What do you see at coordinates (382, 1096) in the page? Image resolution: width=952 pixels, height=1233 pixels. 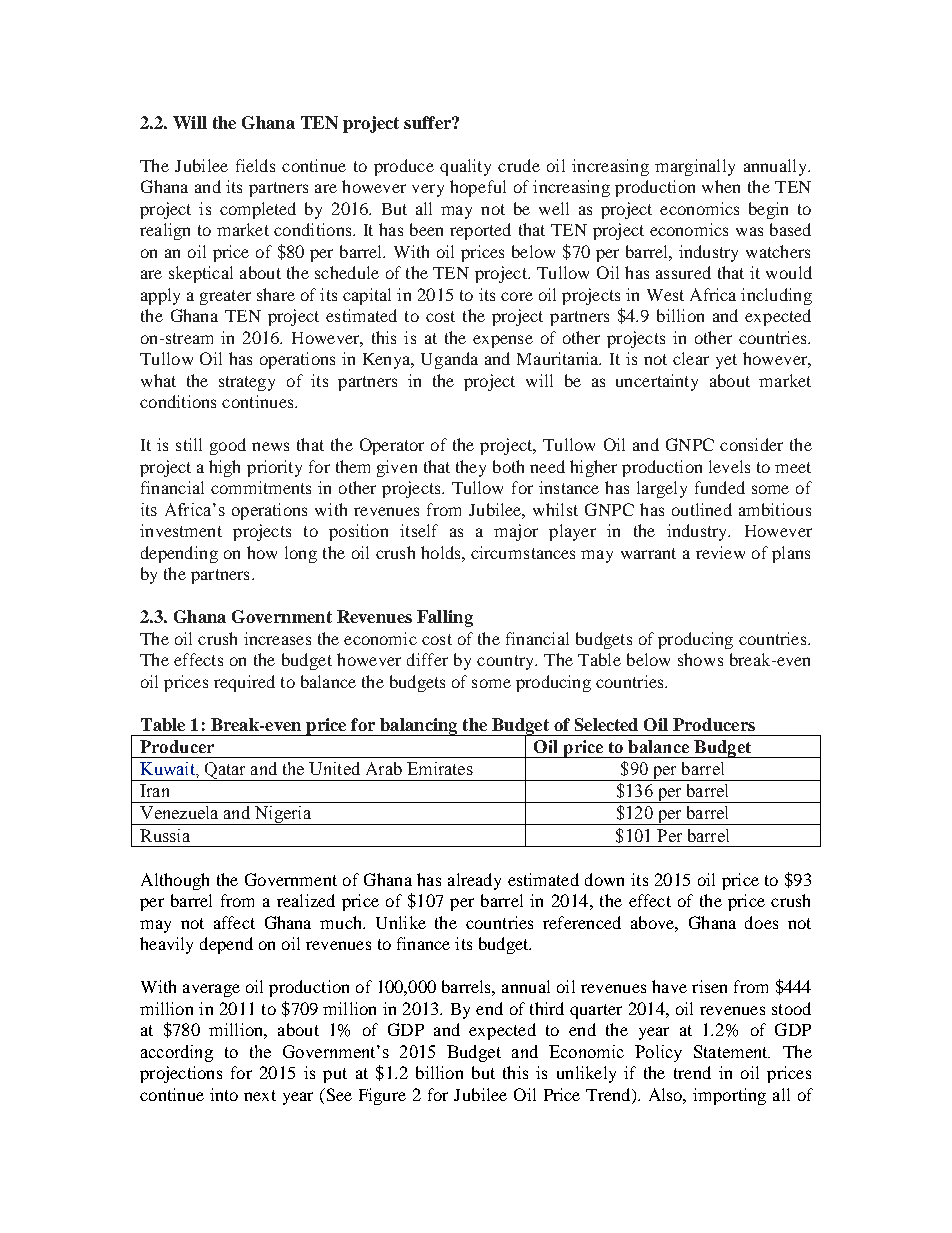 I see `Figure` at bounding box center [382, 1096].
